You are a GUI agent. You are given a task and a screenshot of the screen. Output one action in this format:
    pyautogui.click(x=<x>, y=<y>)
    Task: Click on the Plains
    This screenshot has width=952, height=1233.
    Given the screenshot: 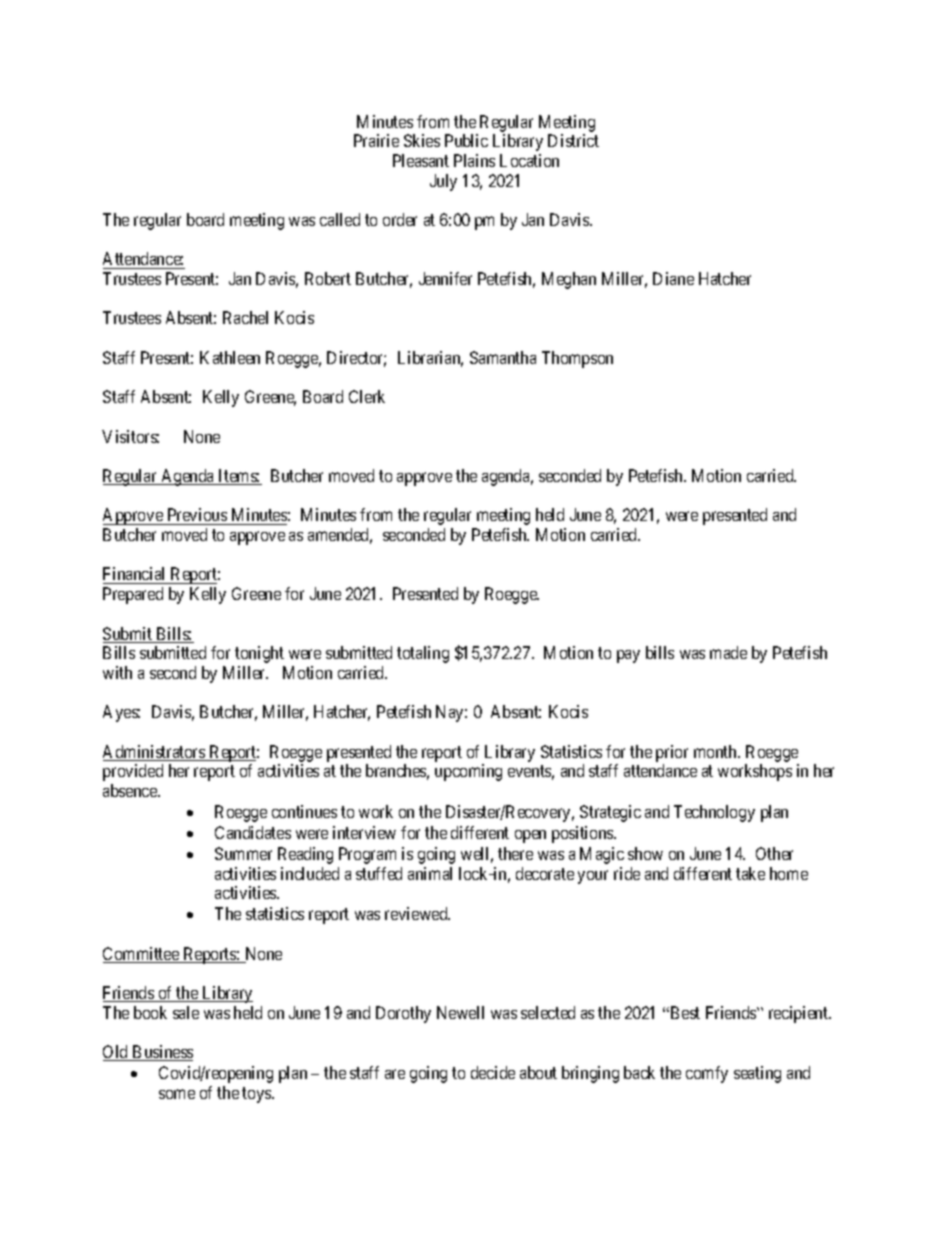 What is the action you would take?
    pyautogui.click(x=474, y=160)
